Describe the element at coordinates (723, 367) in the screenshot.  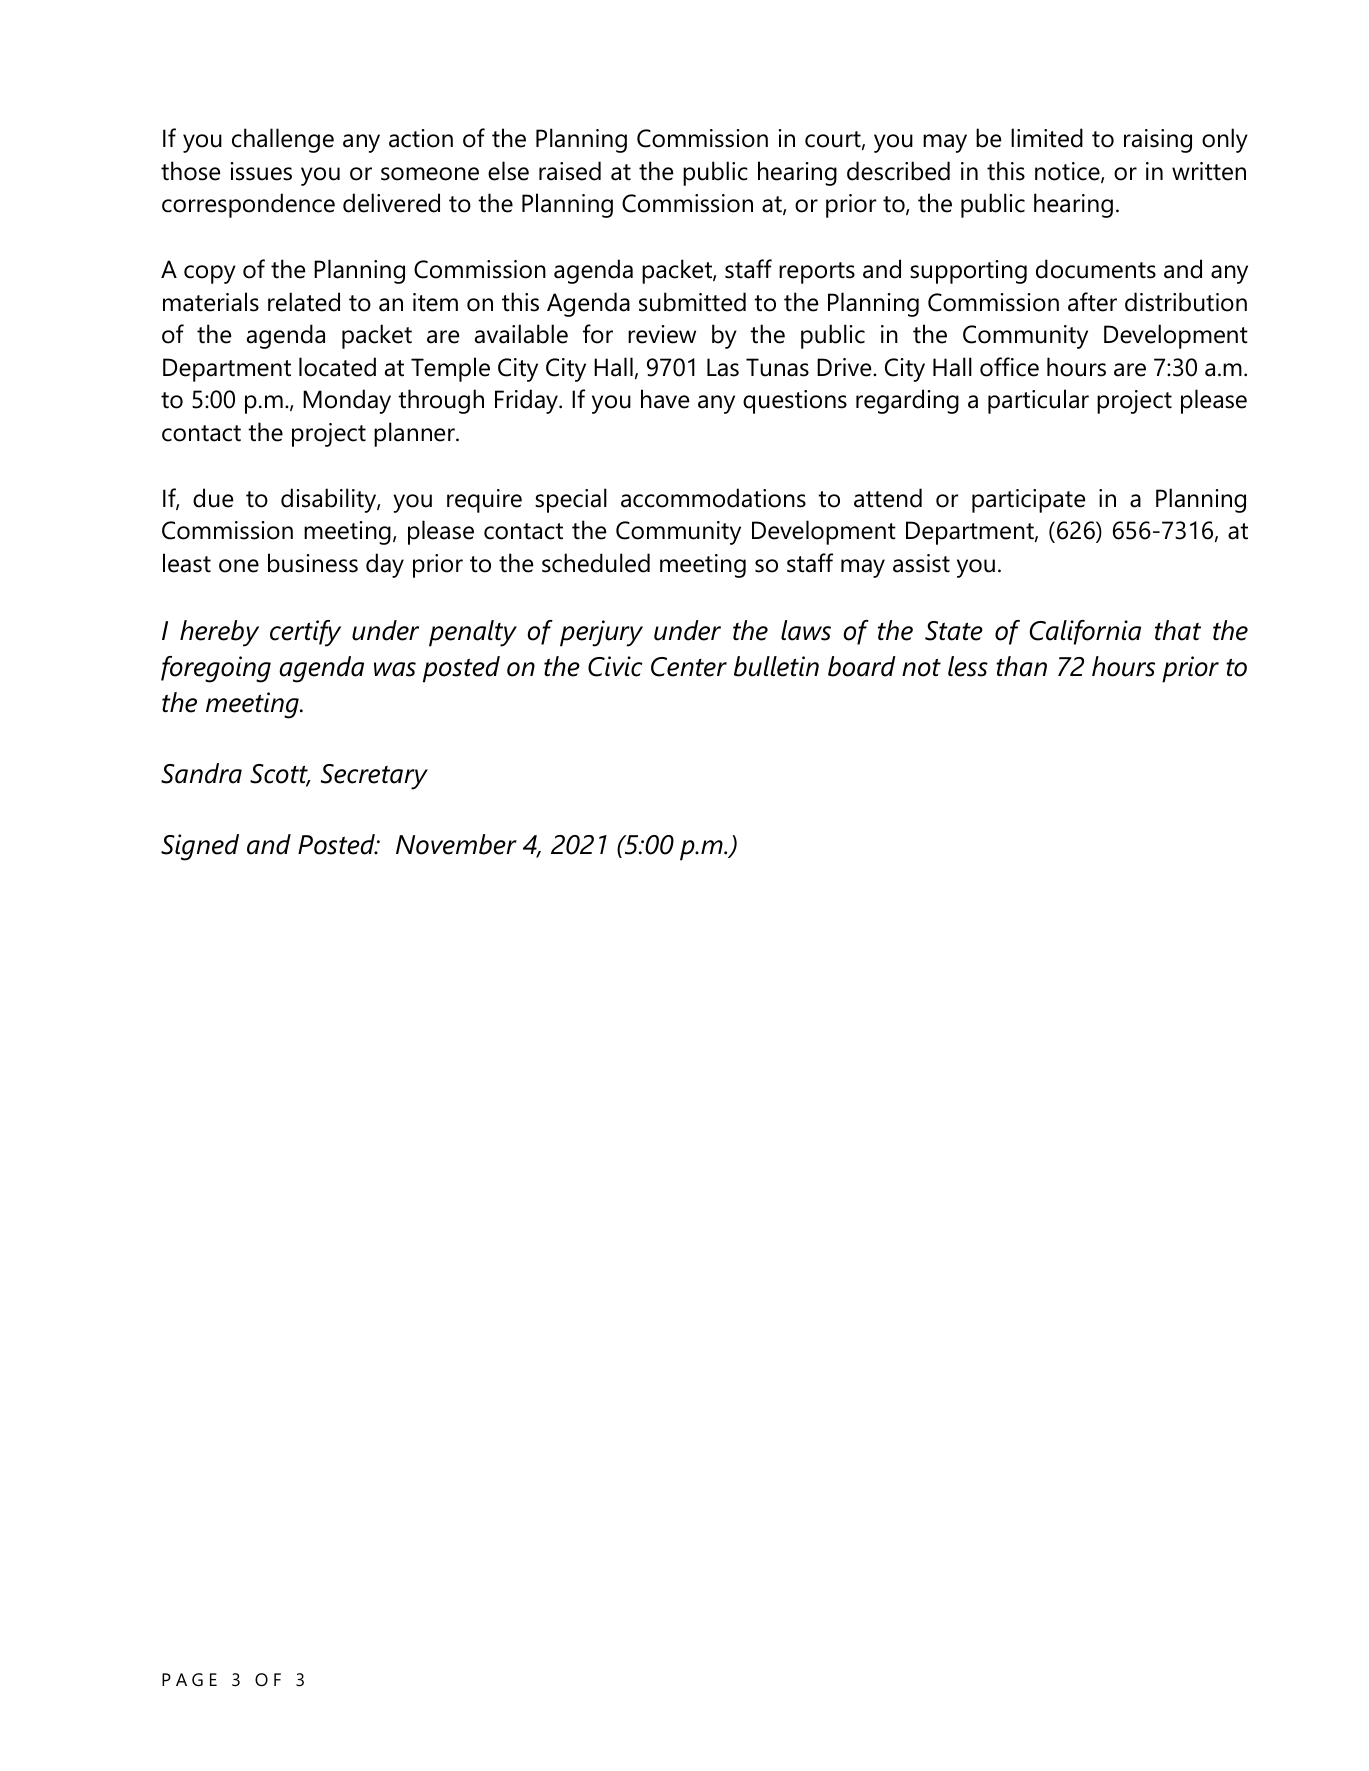
I see `Las` at that location.
